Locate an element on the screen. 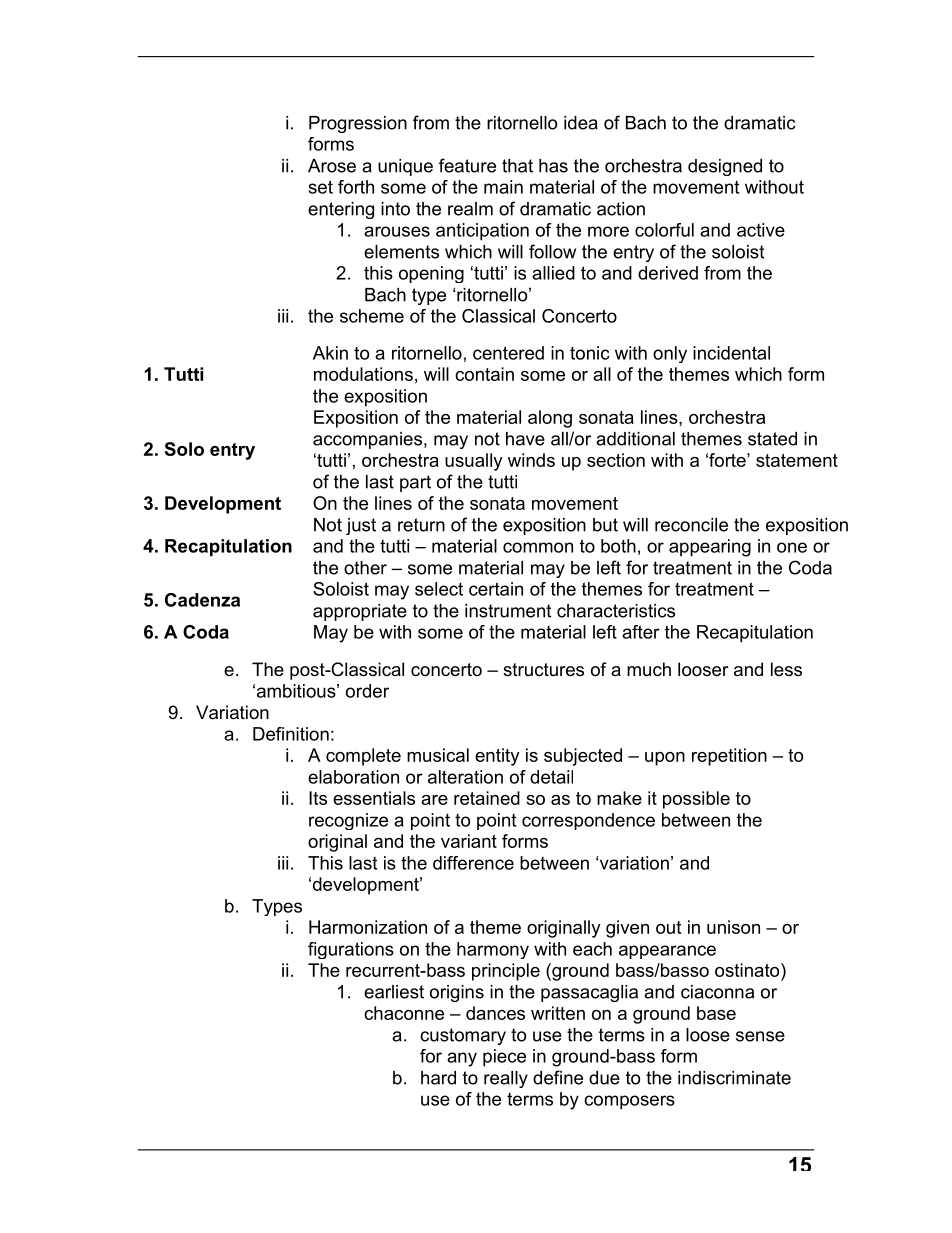 The width and height of the screenshot is (952, 1233). has is located at coordinates (553, 166).
